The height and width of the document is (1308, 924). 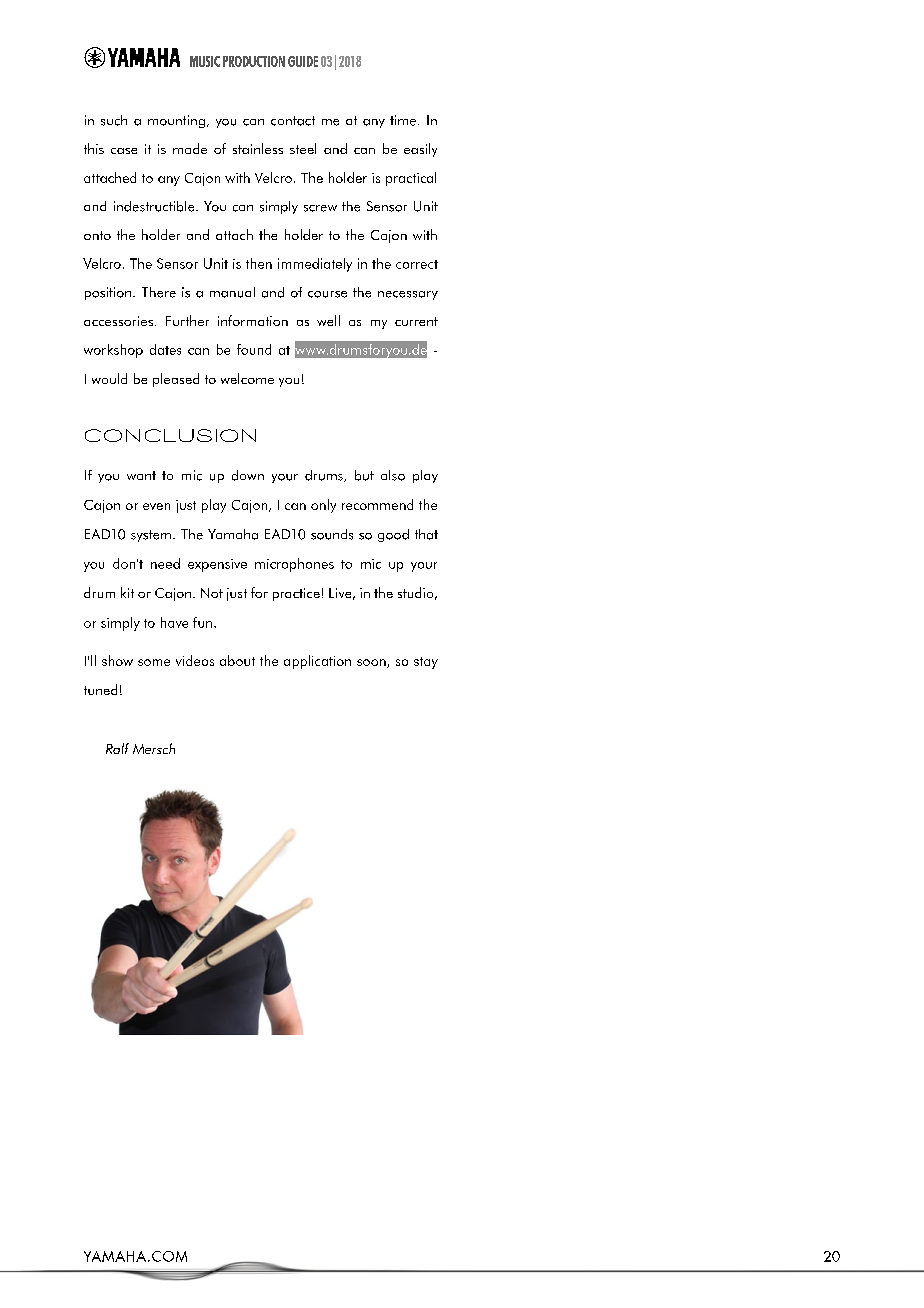 I want to click on kit, so click(x=127, y=592).
